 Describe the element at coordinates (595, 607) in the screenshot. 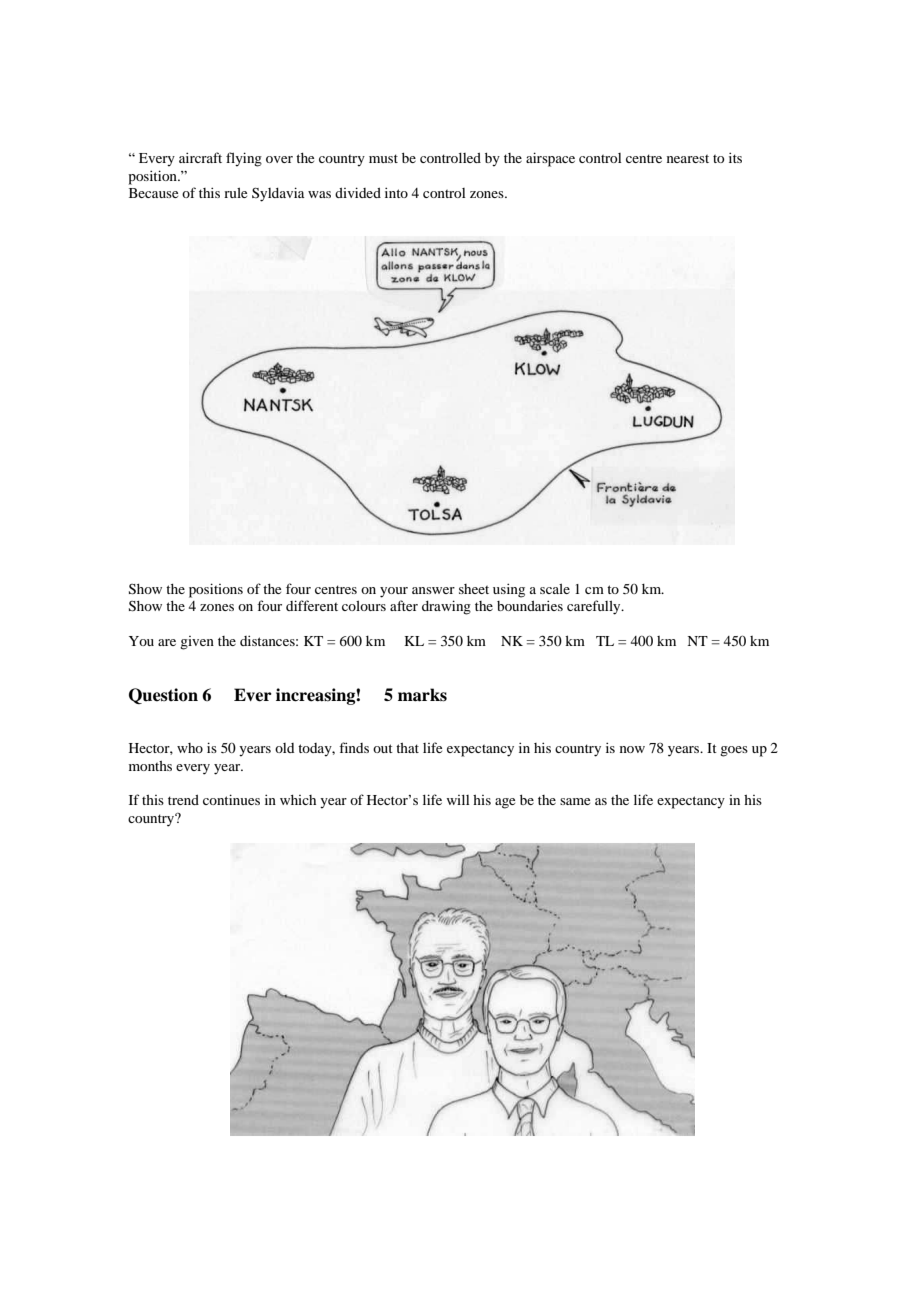

I see `carefully` at that location.
